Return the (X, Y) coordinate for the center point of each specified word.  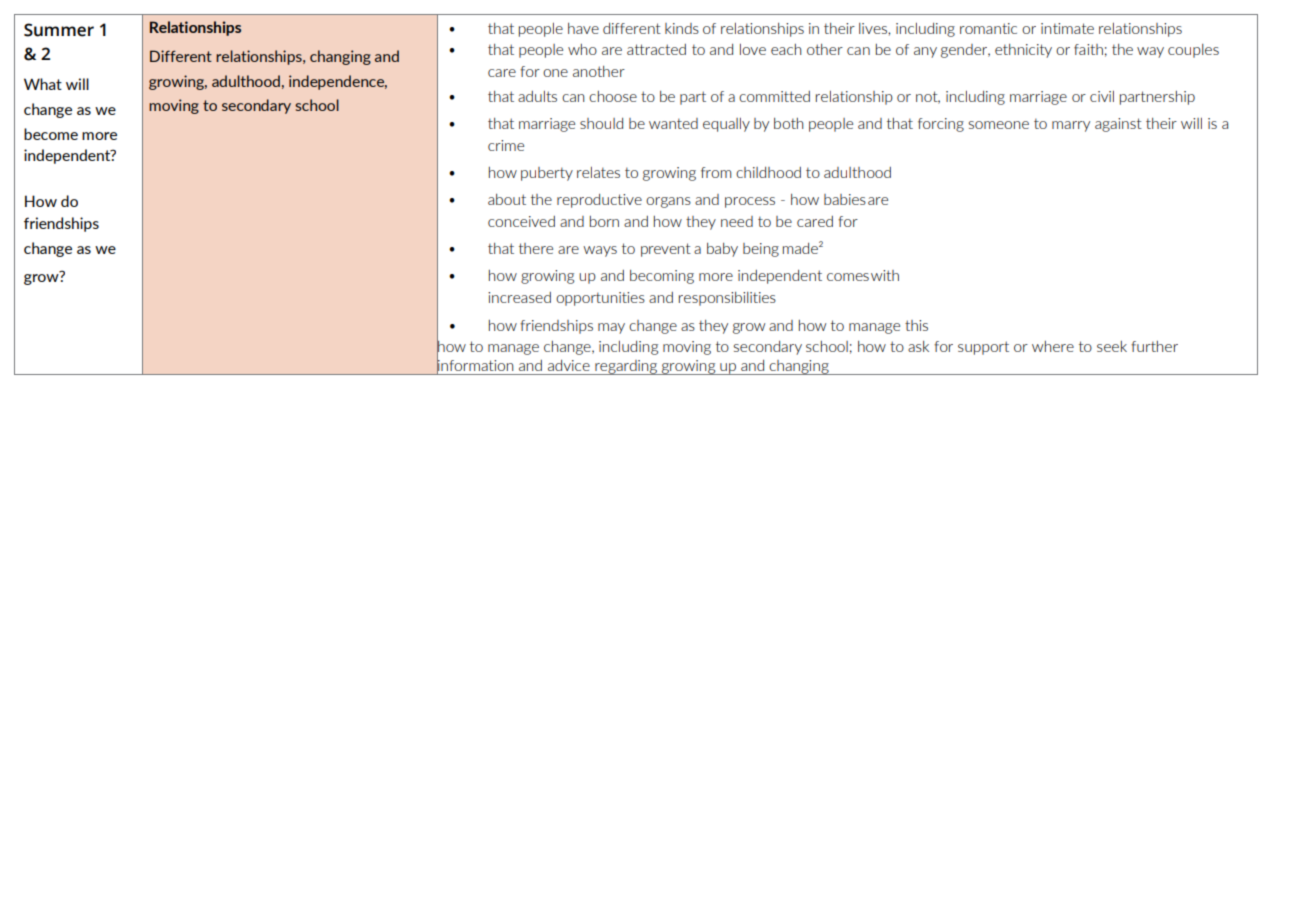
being (761, 250)
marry (1071, 126)
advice (569, 365)
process (750, 202)
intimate (1067, 28)
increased (519, 297)
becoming (662, 277)
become (51, 134)
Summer (59, 30)
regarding (626, 367)
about (507, 199)
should (601, 123)
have (583, 28)
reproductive (599, 201)
